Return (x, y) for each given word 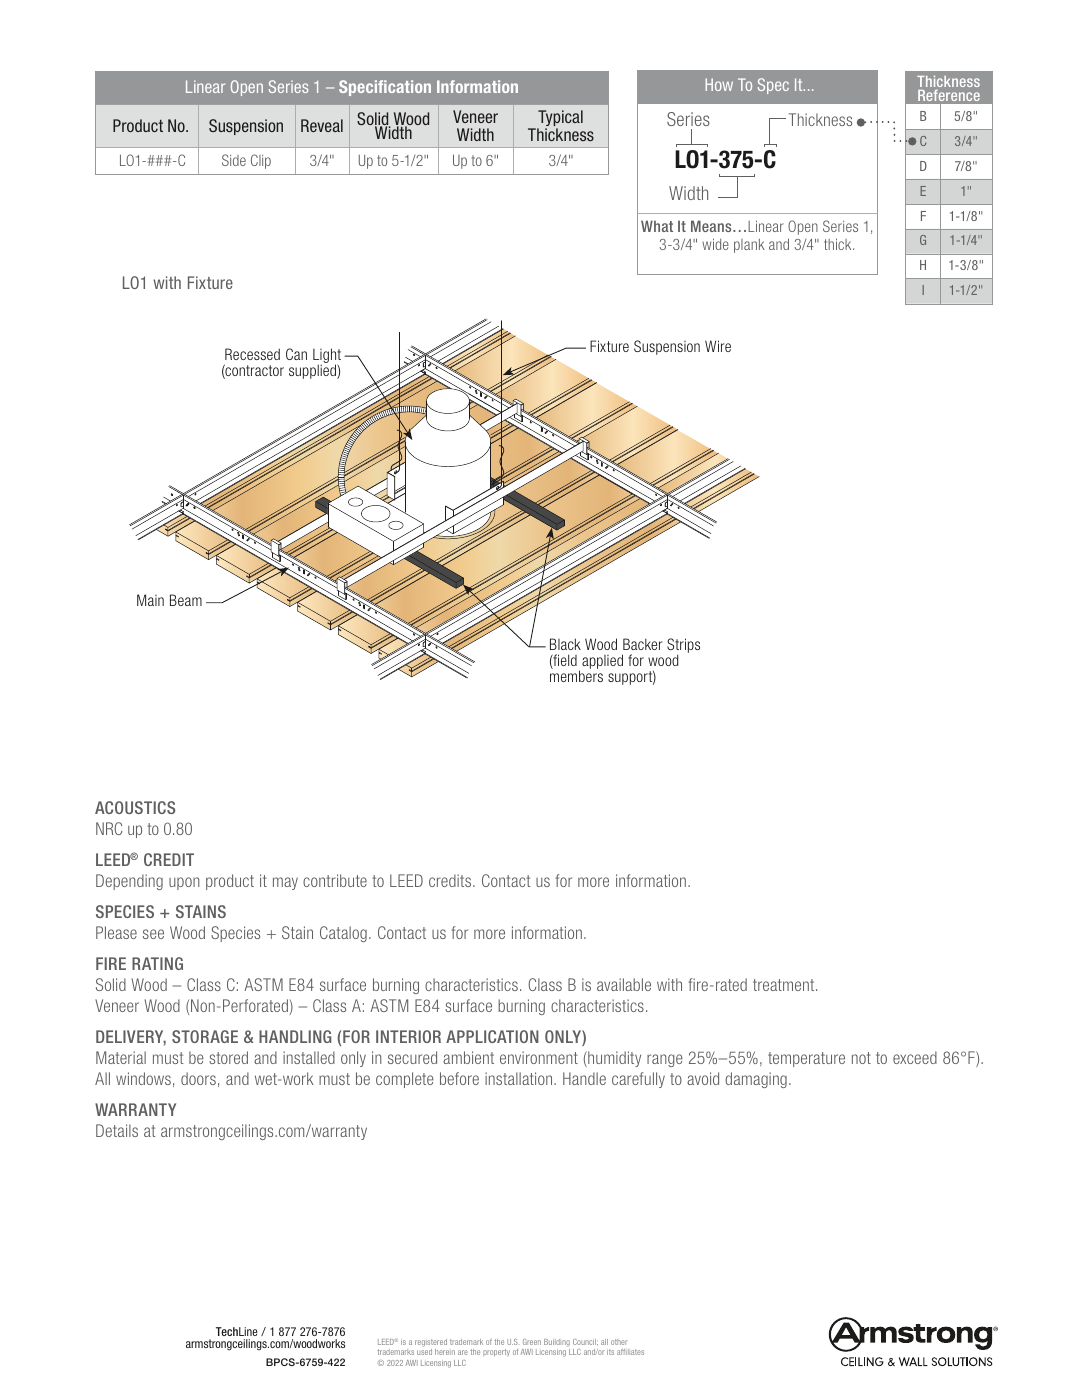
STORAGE (205, 1036)
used (424, 1352)
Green (532, 1342)
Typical (560, 119)
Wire (718, 346)
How (719, 84)
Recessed (252, 354)
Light (327, 357)
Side (234, 160)
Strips (683, 647)
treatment (785, 985)
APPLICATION (492, 1036)
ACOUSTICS (135, 807)
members (576, 676)
